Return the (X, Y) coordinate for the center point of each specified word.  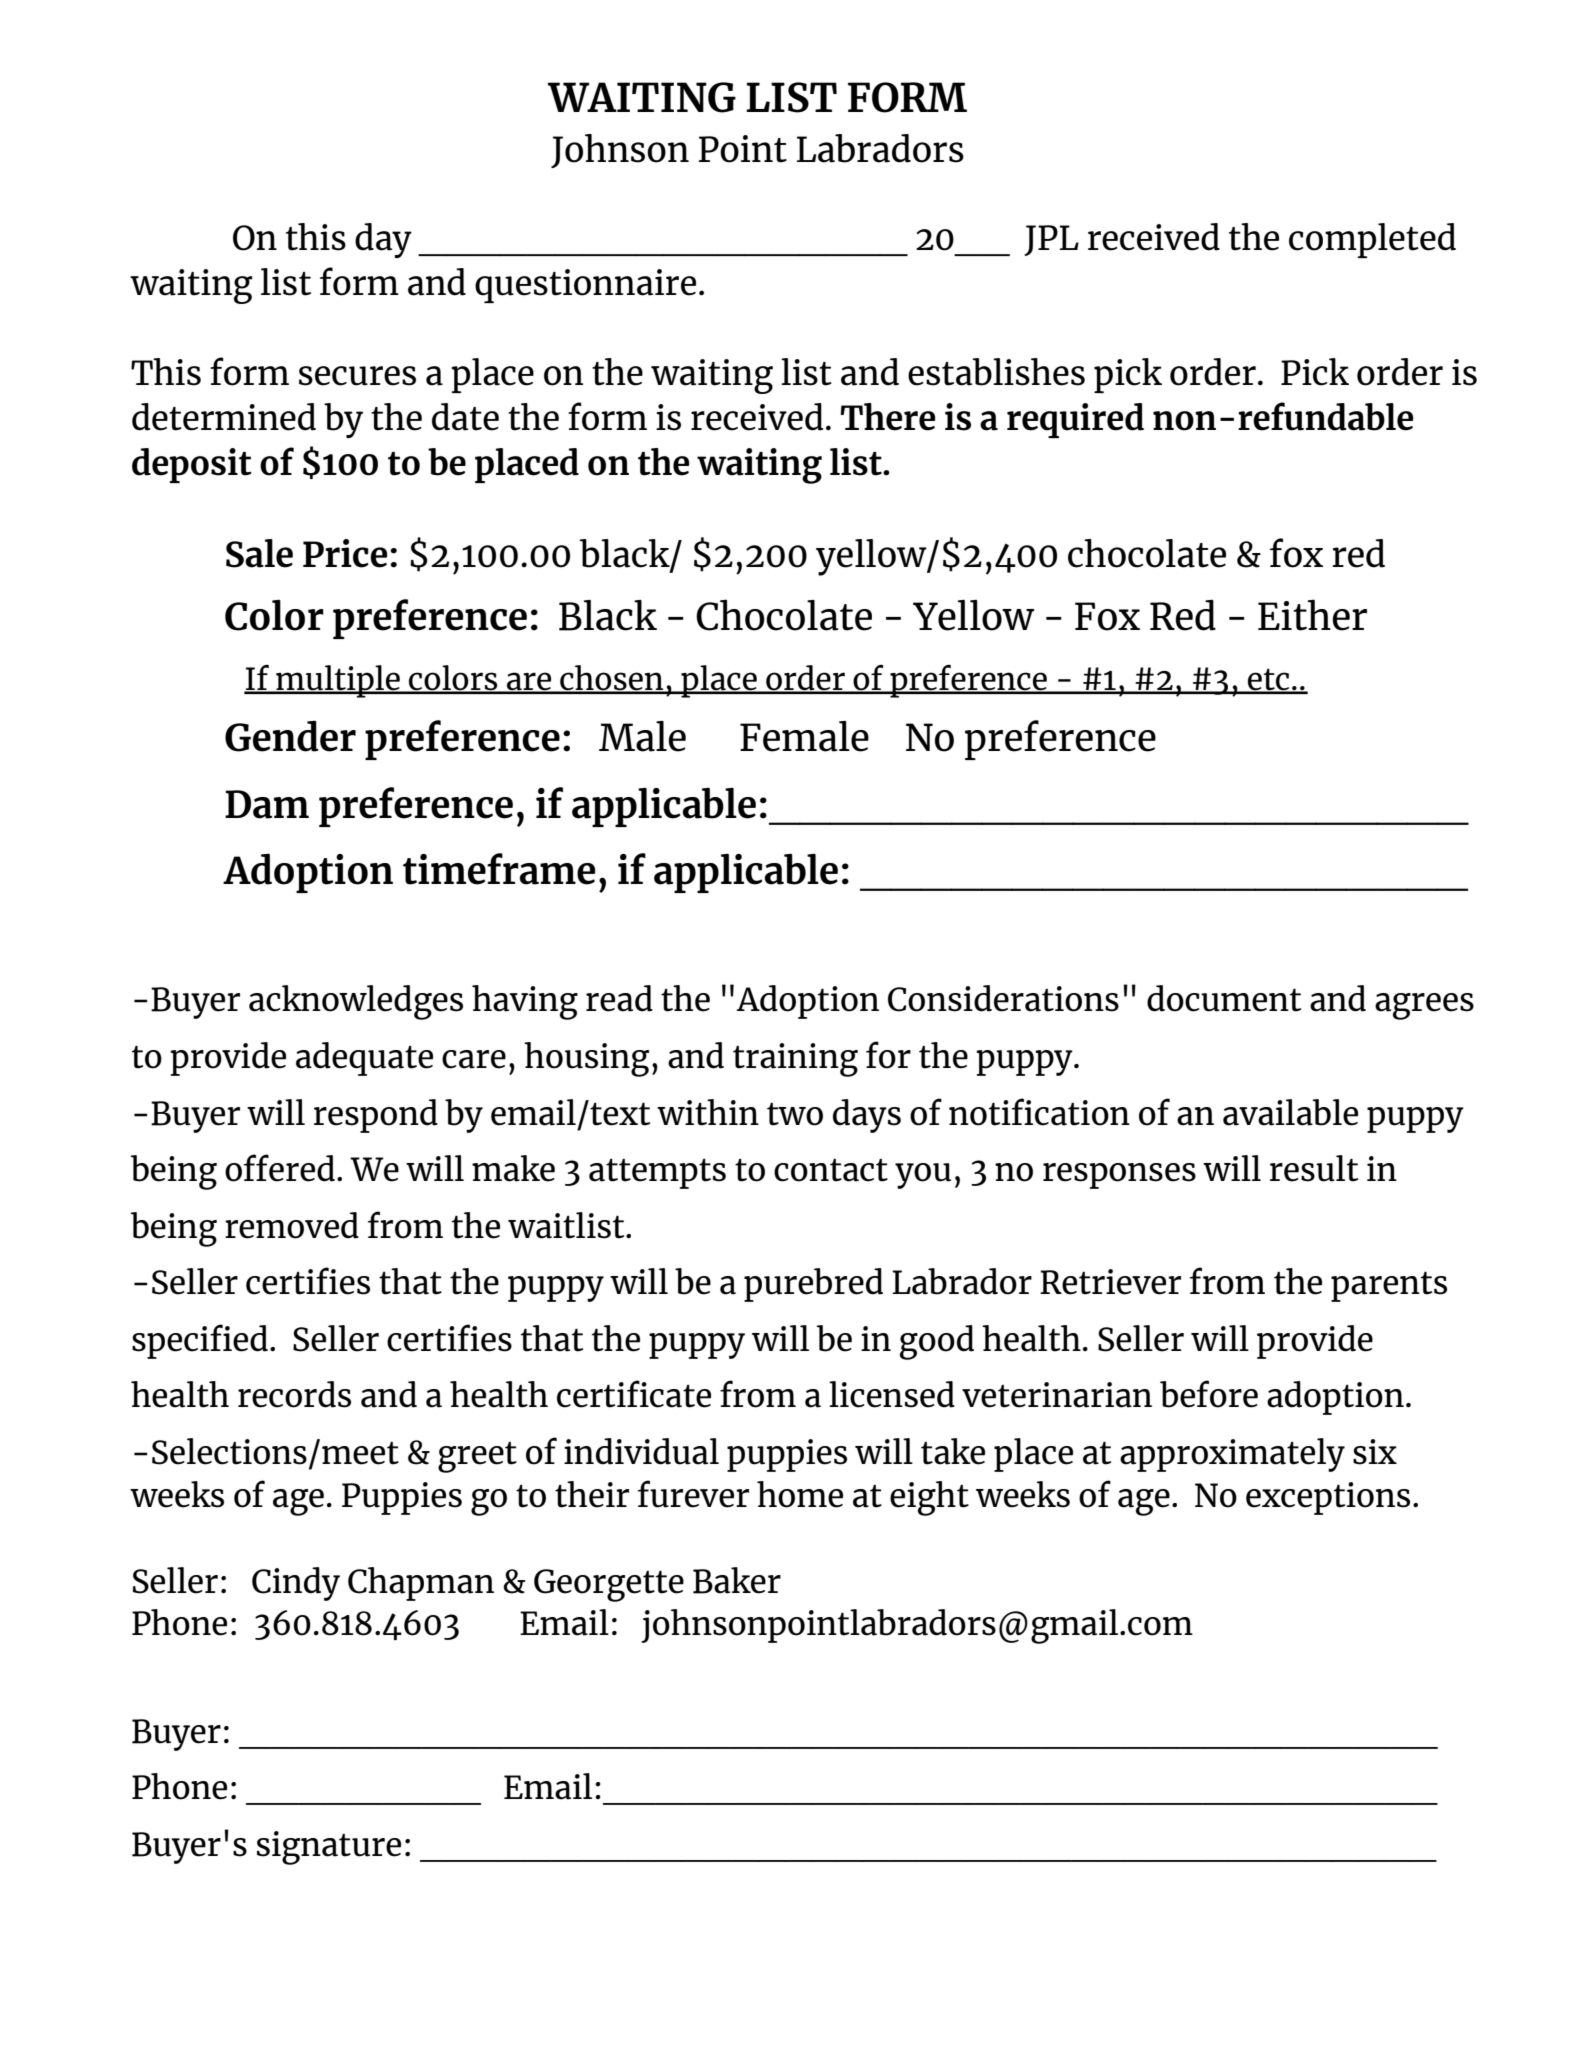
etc (1269, 680)
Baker (737, 1580)
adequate (364, 1059)
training (795, 1060)
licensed (892, 1394)
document (1224, 998)
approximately (1232, 1455)
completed (1372, 240)
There (887, 417)
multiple (338, 681)
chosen (612, 679)
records (294, 1394)
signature (329, 1848)
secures (357, 376)
